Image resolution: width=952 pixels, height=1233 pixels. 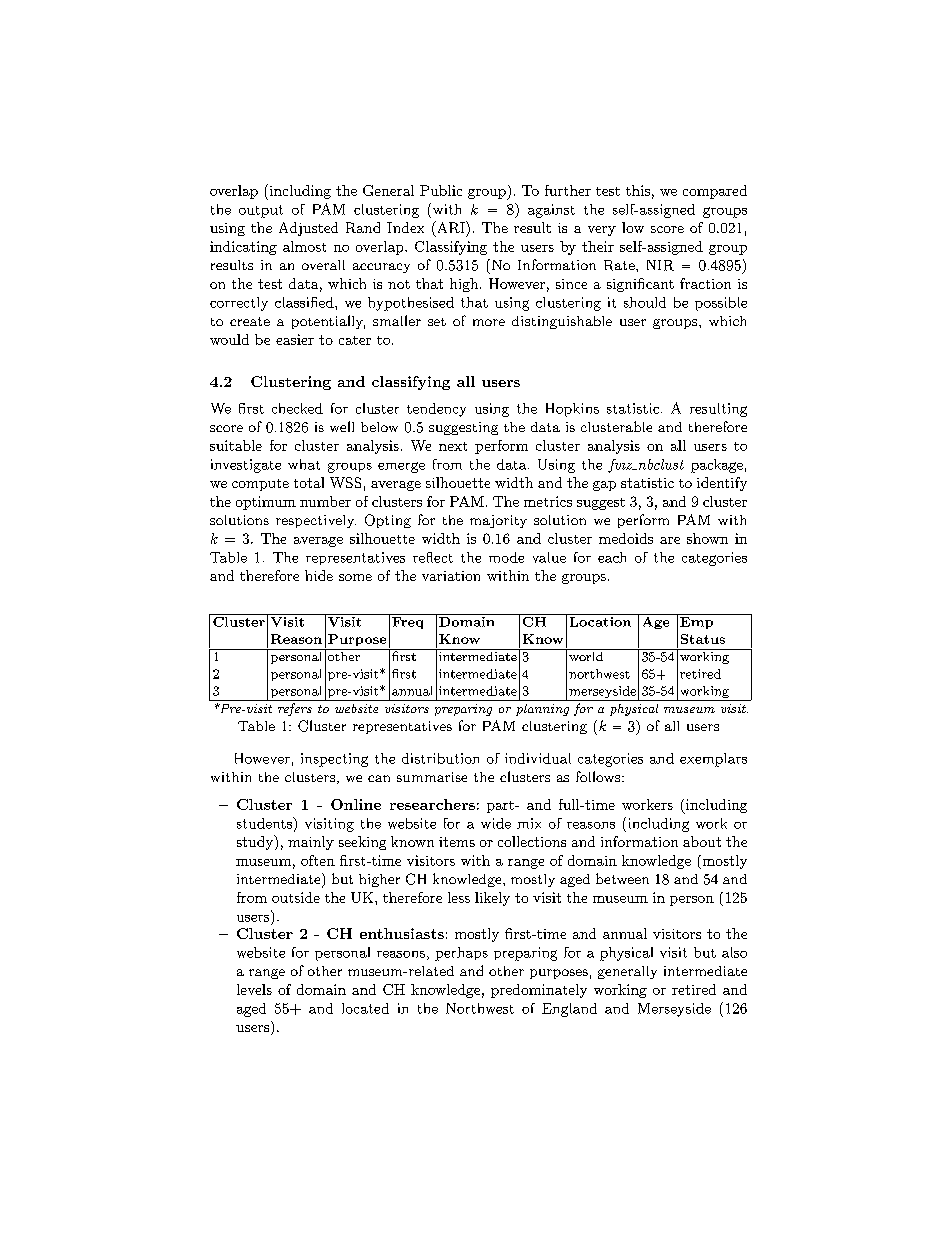 What do you see at coordinates (461, 954) in the document?
I see `perhaps` at bounding box center [461, 954].
